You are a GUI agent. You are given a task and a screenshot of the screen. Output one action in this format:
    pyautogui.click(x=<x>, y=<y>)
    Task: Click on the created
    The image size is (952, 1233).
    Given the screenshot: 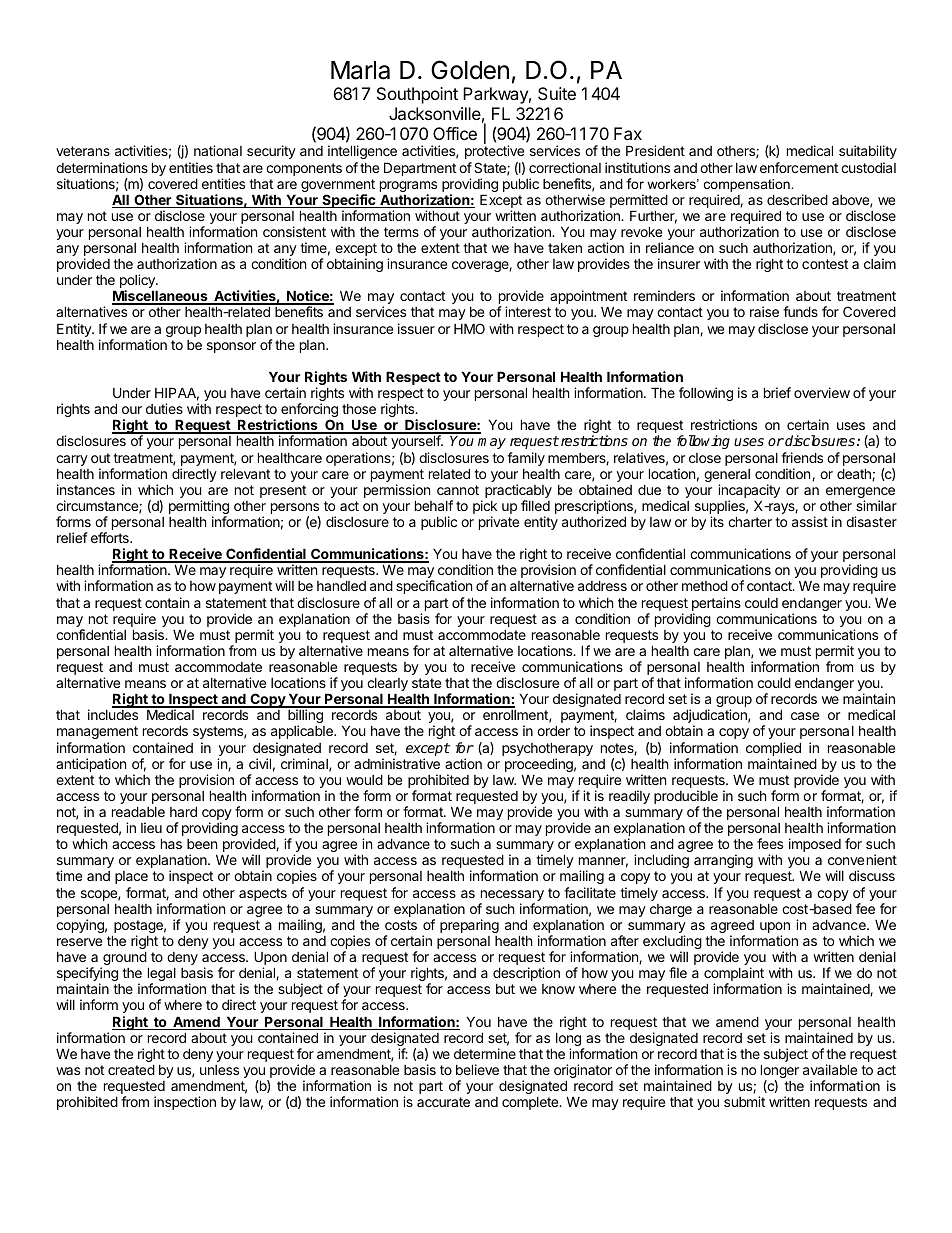 What is the action you would take?
    pyautogui.click(x=131, y=1069)
